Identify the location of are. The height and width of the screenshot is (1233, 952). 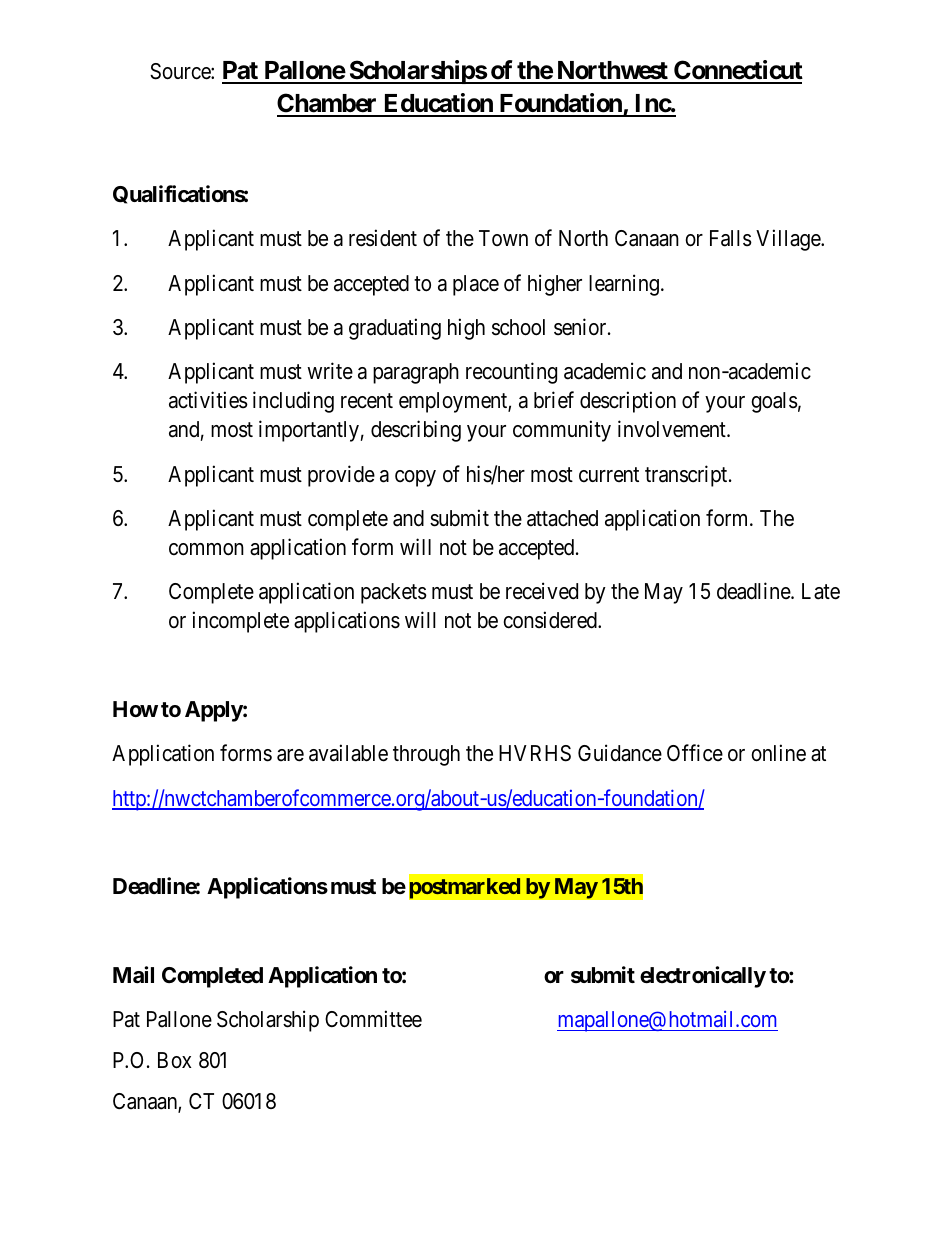
(290, 755).
